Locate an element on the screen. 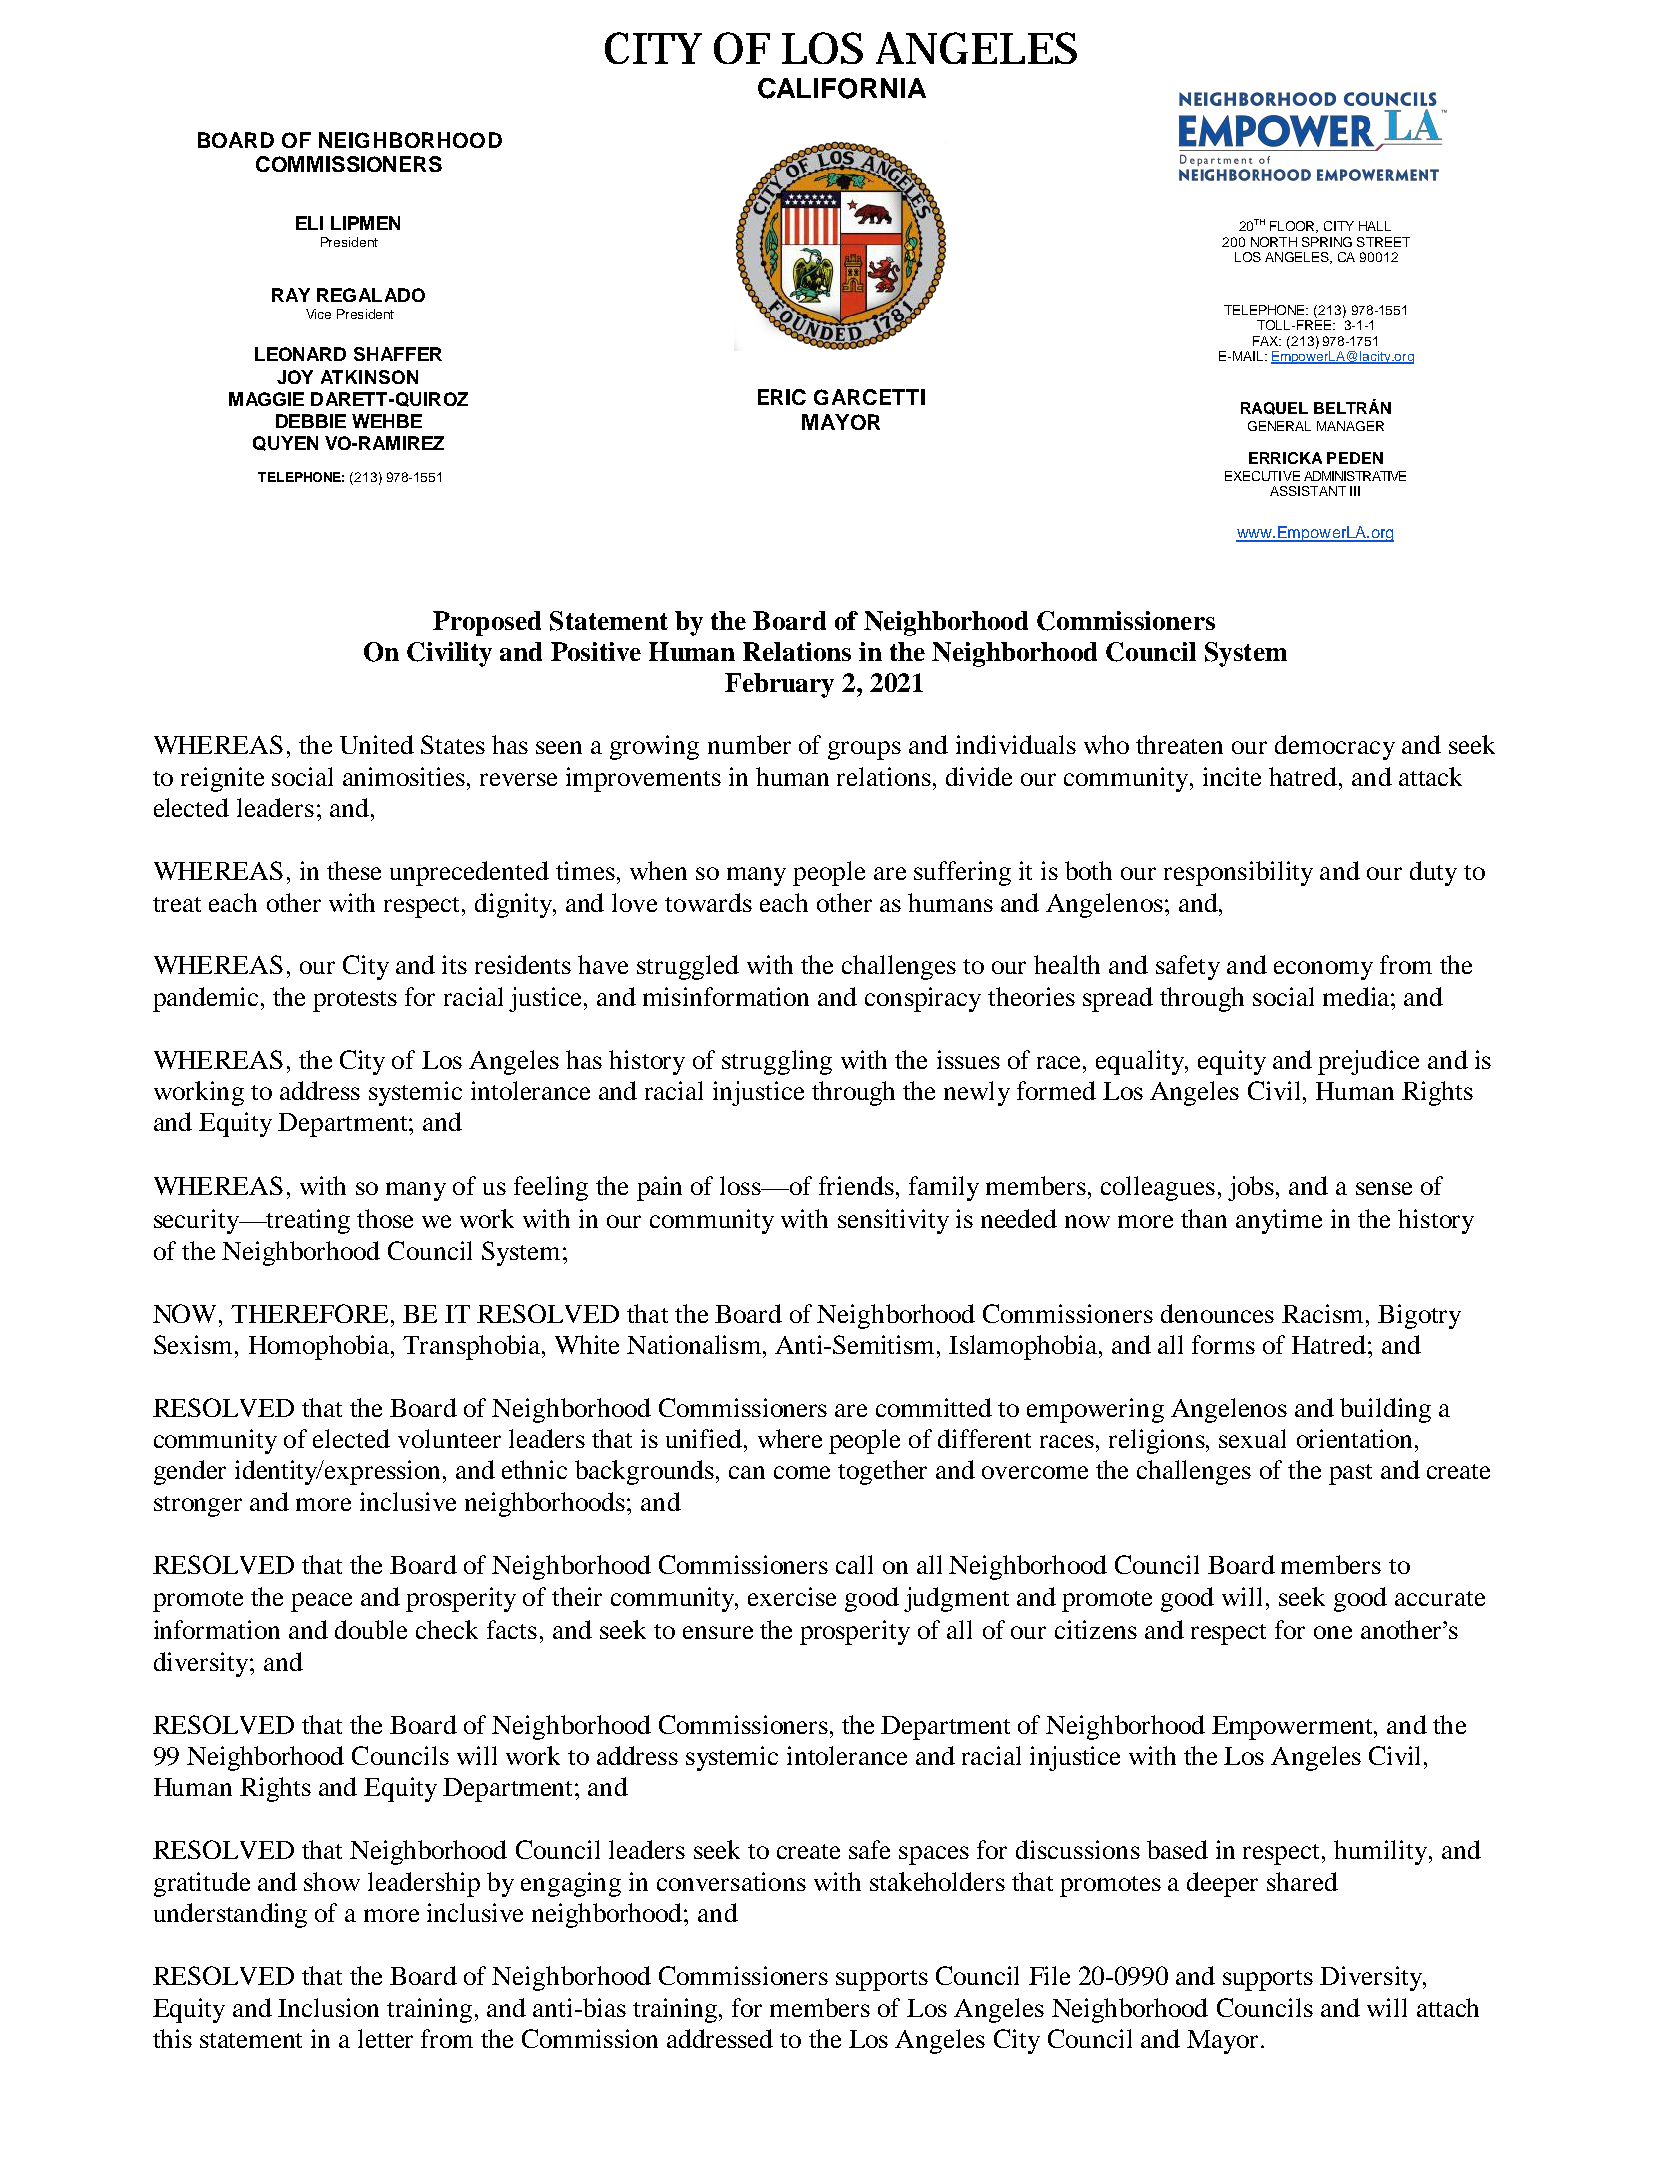  Proposed is located at coordinates (487, 623).
